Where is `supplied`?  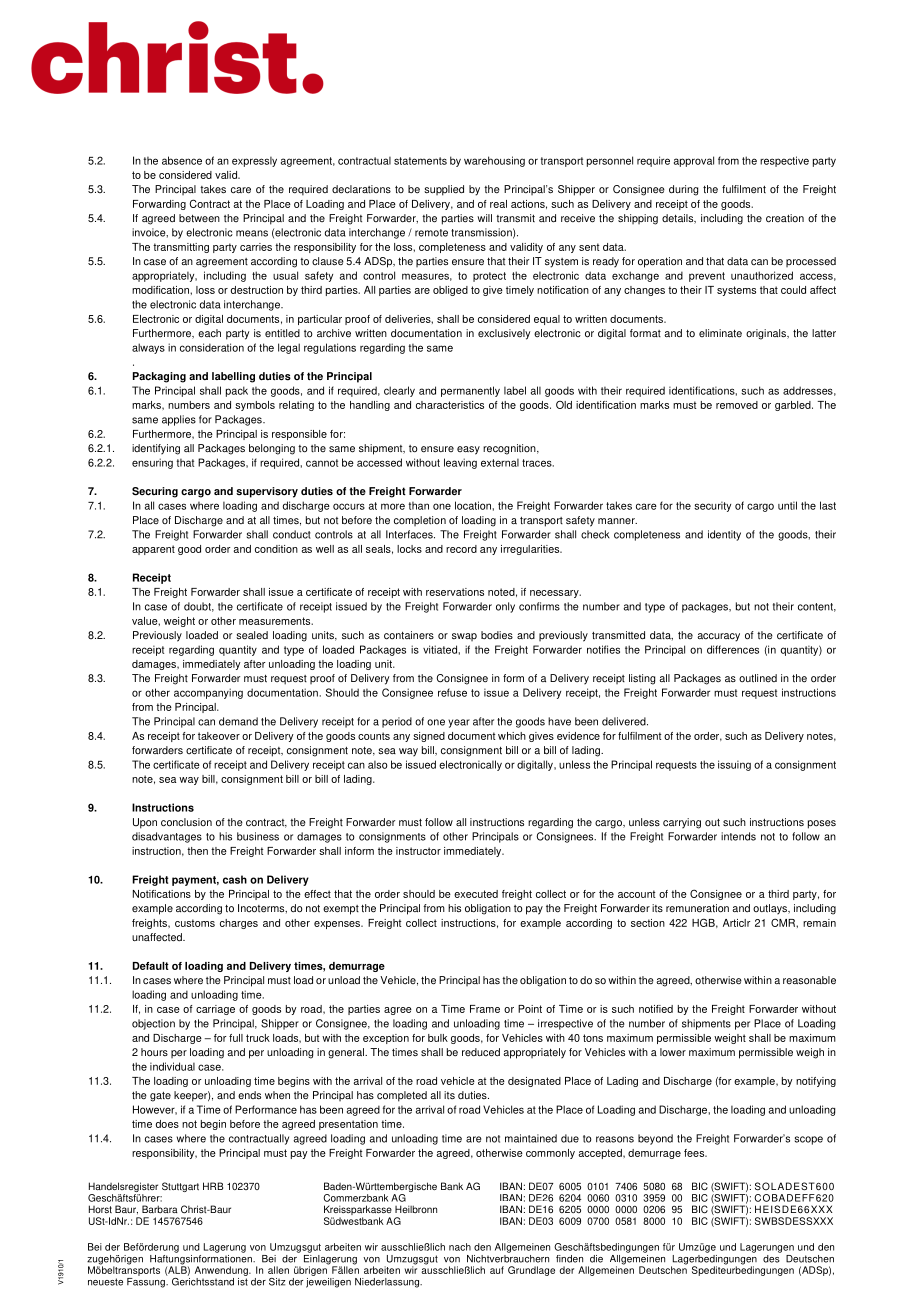 supplied is located at coordinates (444, 190).
